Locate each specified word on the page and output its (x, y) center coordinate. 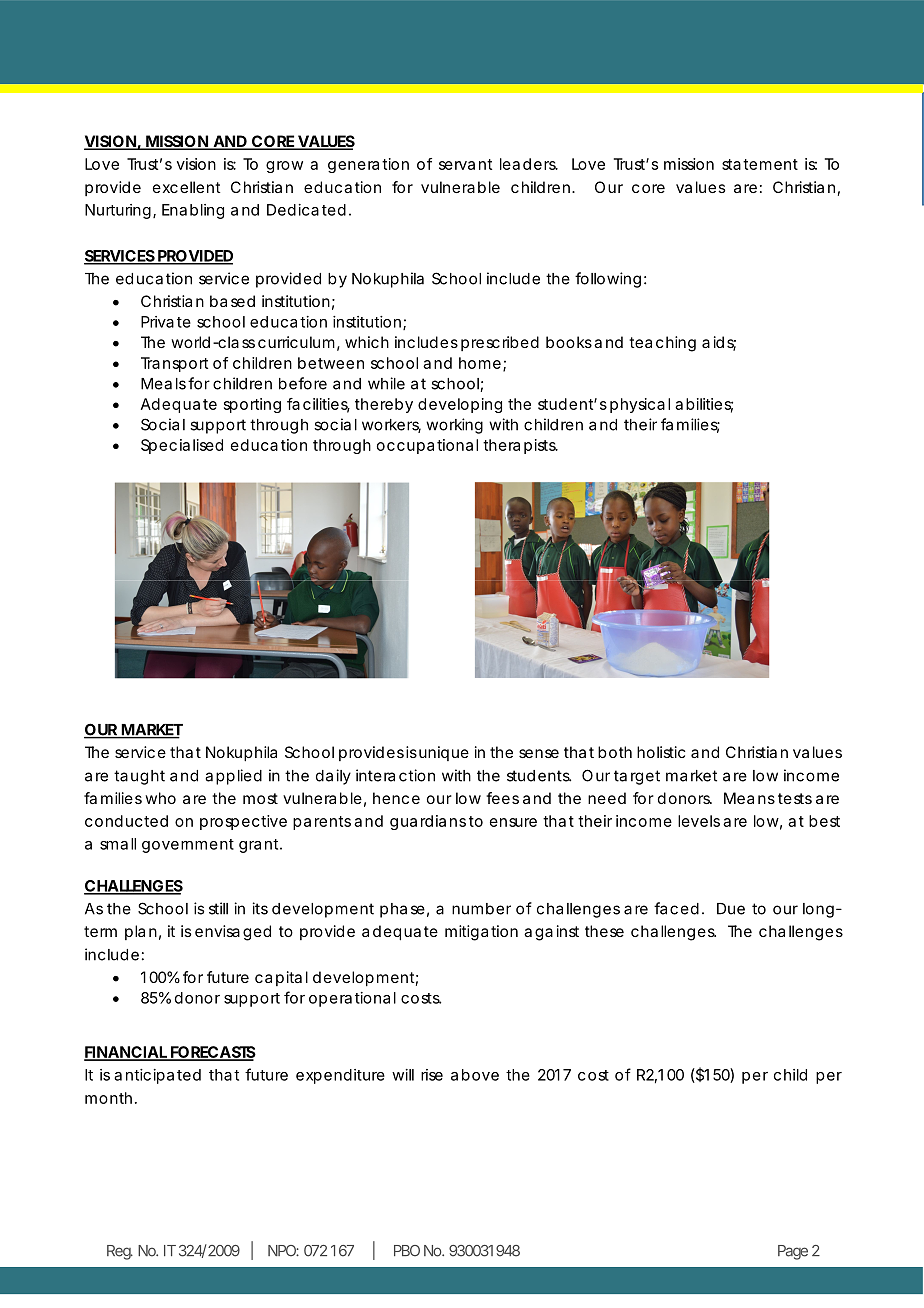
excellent (187, 187)
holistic (661, 752)
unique (444, 753)
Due (731, 909)
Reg (120, 1252)
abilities (704, 405)
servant (465, 164)
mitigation (481, 933)
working (454, 426)
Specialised (182, 446)
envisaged (233, 933)
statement (760, 164)
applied (233, 777)
